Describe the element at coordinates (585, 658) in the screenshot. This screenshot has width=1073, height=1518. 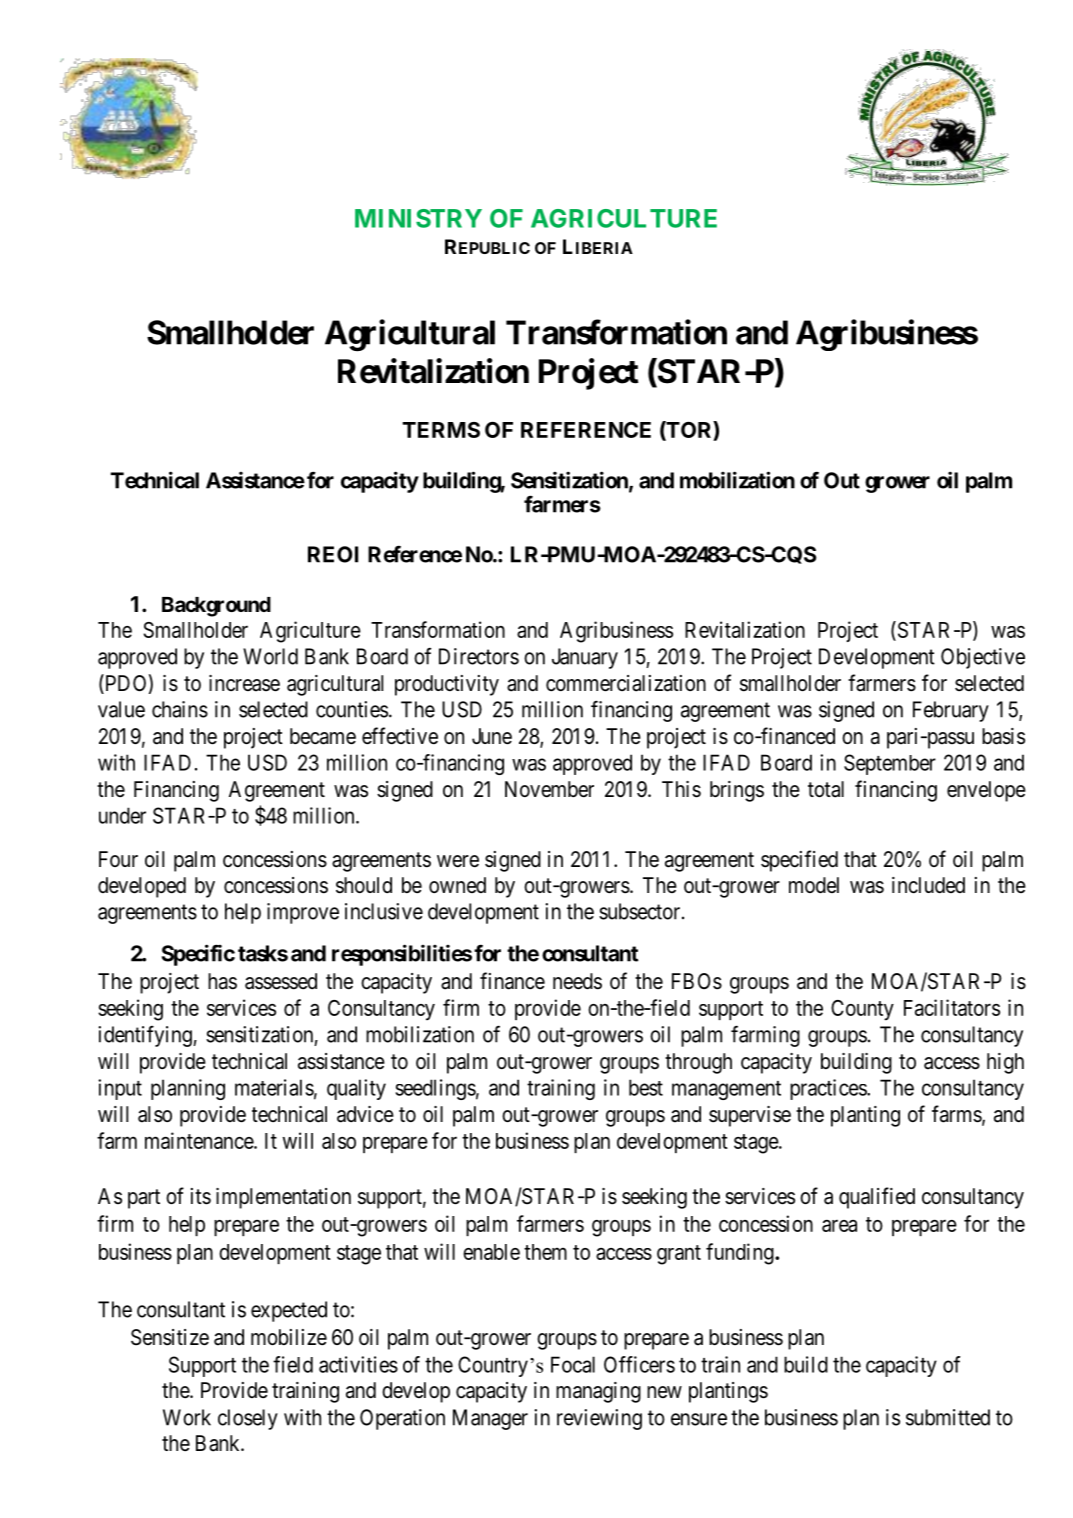
I see `January` at that location.
